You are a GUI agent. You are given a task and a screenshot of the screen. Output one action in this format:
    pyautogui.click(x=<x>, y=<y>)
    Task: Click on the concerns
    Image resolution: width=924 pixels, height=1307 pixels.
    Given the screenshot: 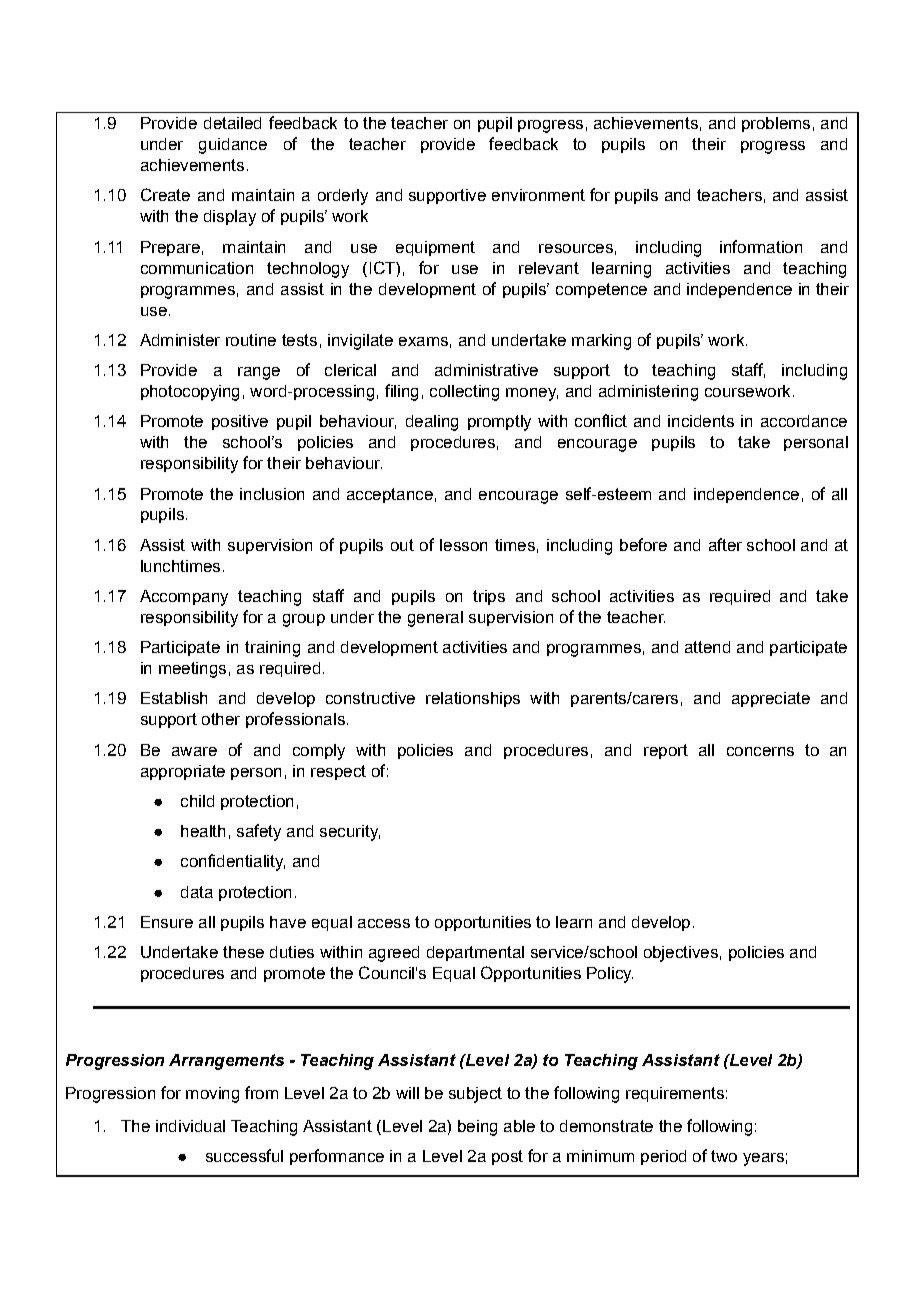 What is the action you would take?
    pyautogui.click(x=760, y=751)
